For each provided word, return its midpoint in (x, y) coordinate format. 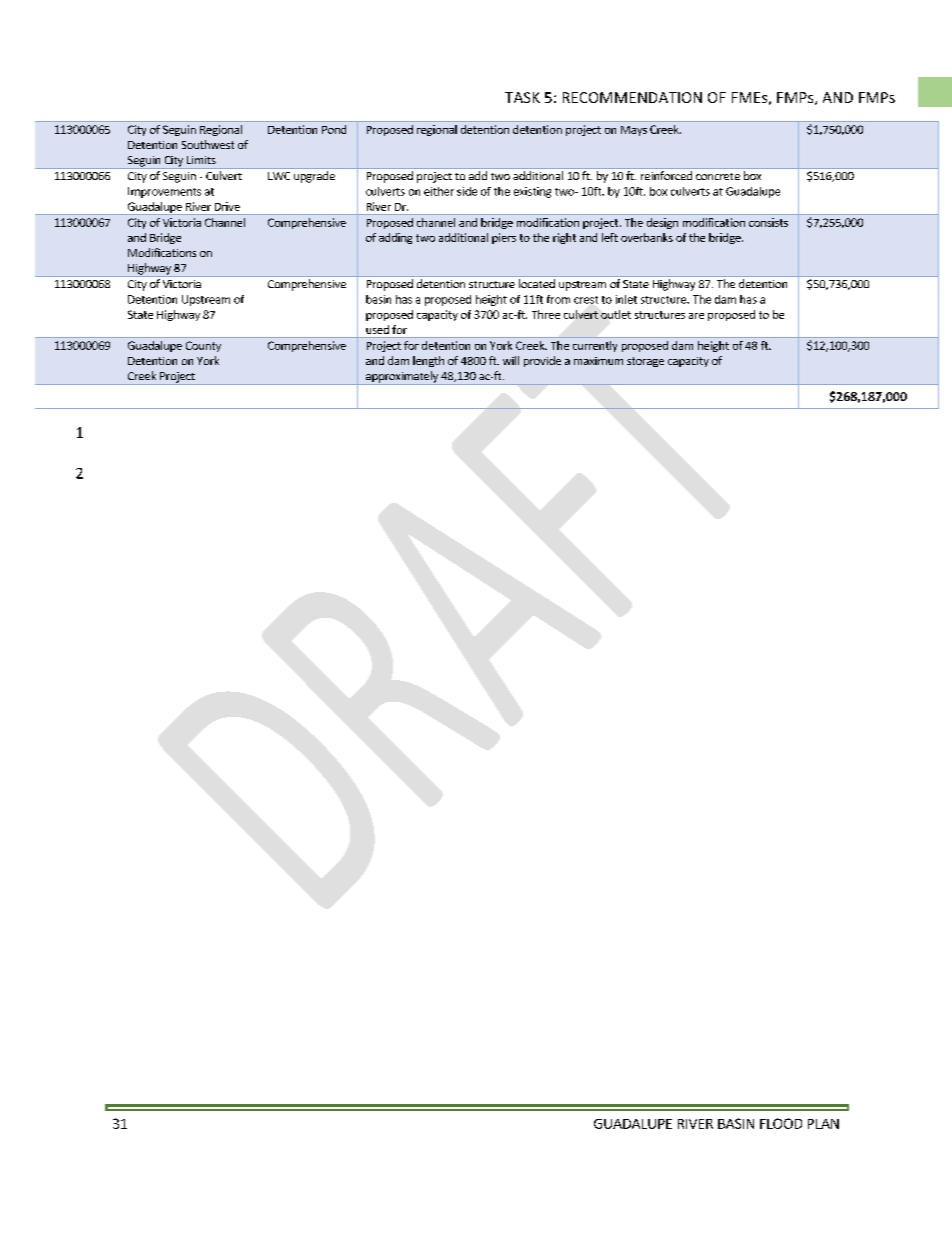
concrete (718, 176)
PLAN (823, 1124)
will (511, 360)
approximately (401, 378)
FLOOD (781, 1123)
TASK (522, 97)
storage (645, 362)
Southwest (208, 144)
